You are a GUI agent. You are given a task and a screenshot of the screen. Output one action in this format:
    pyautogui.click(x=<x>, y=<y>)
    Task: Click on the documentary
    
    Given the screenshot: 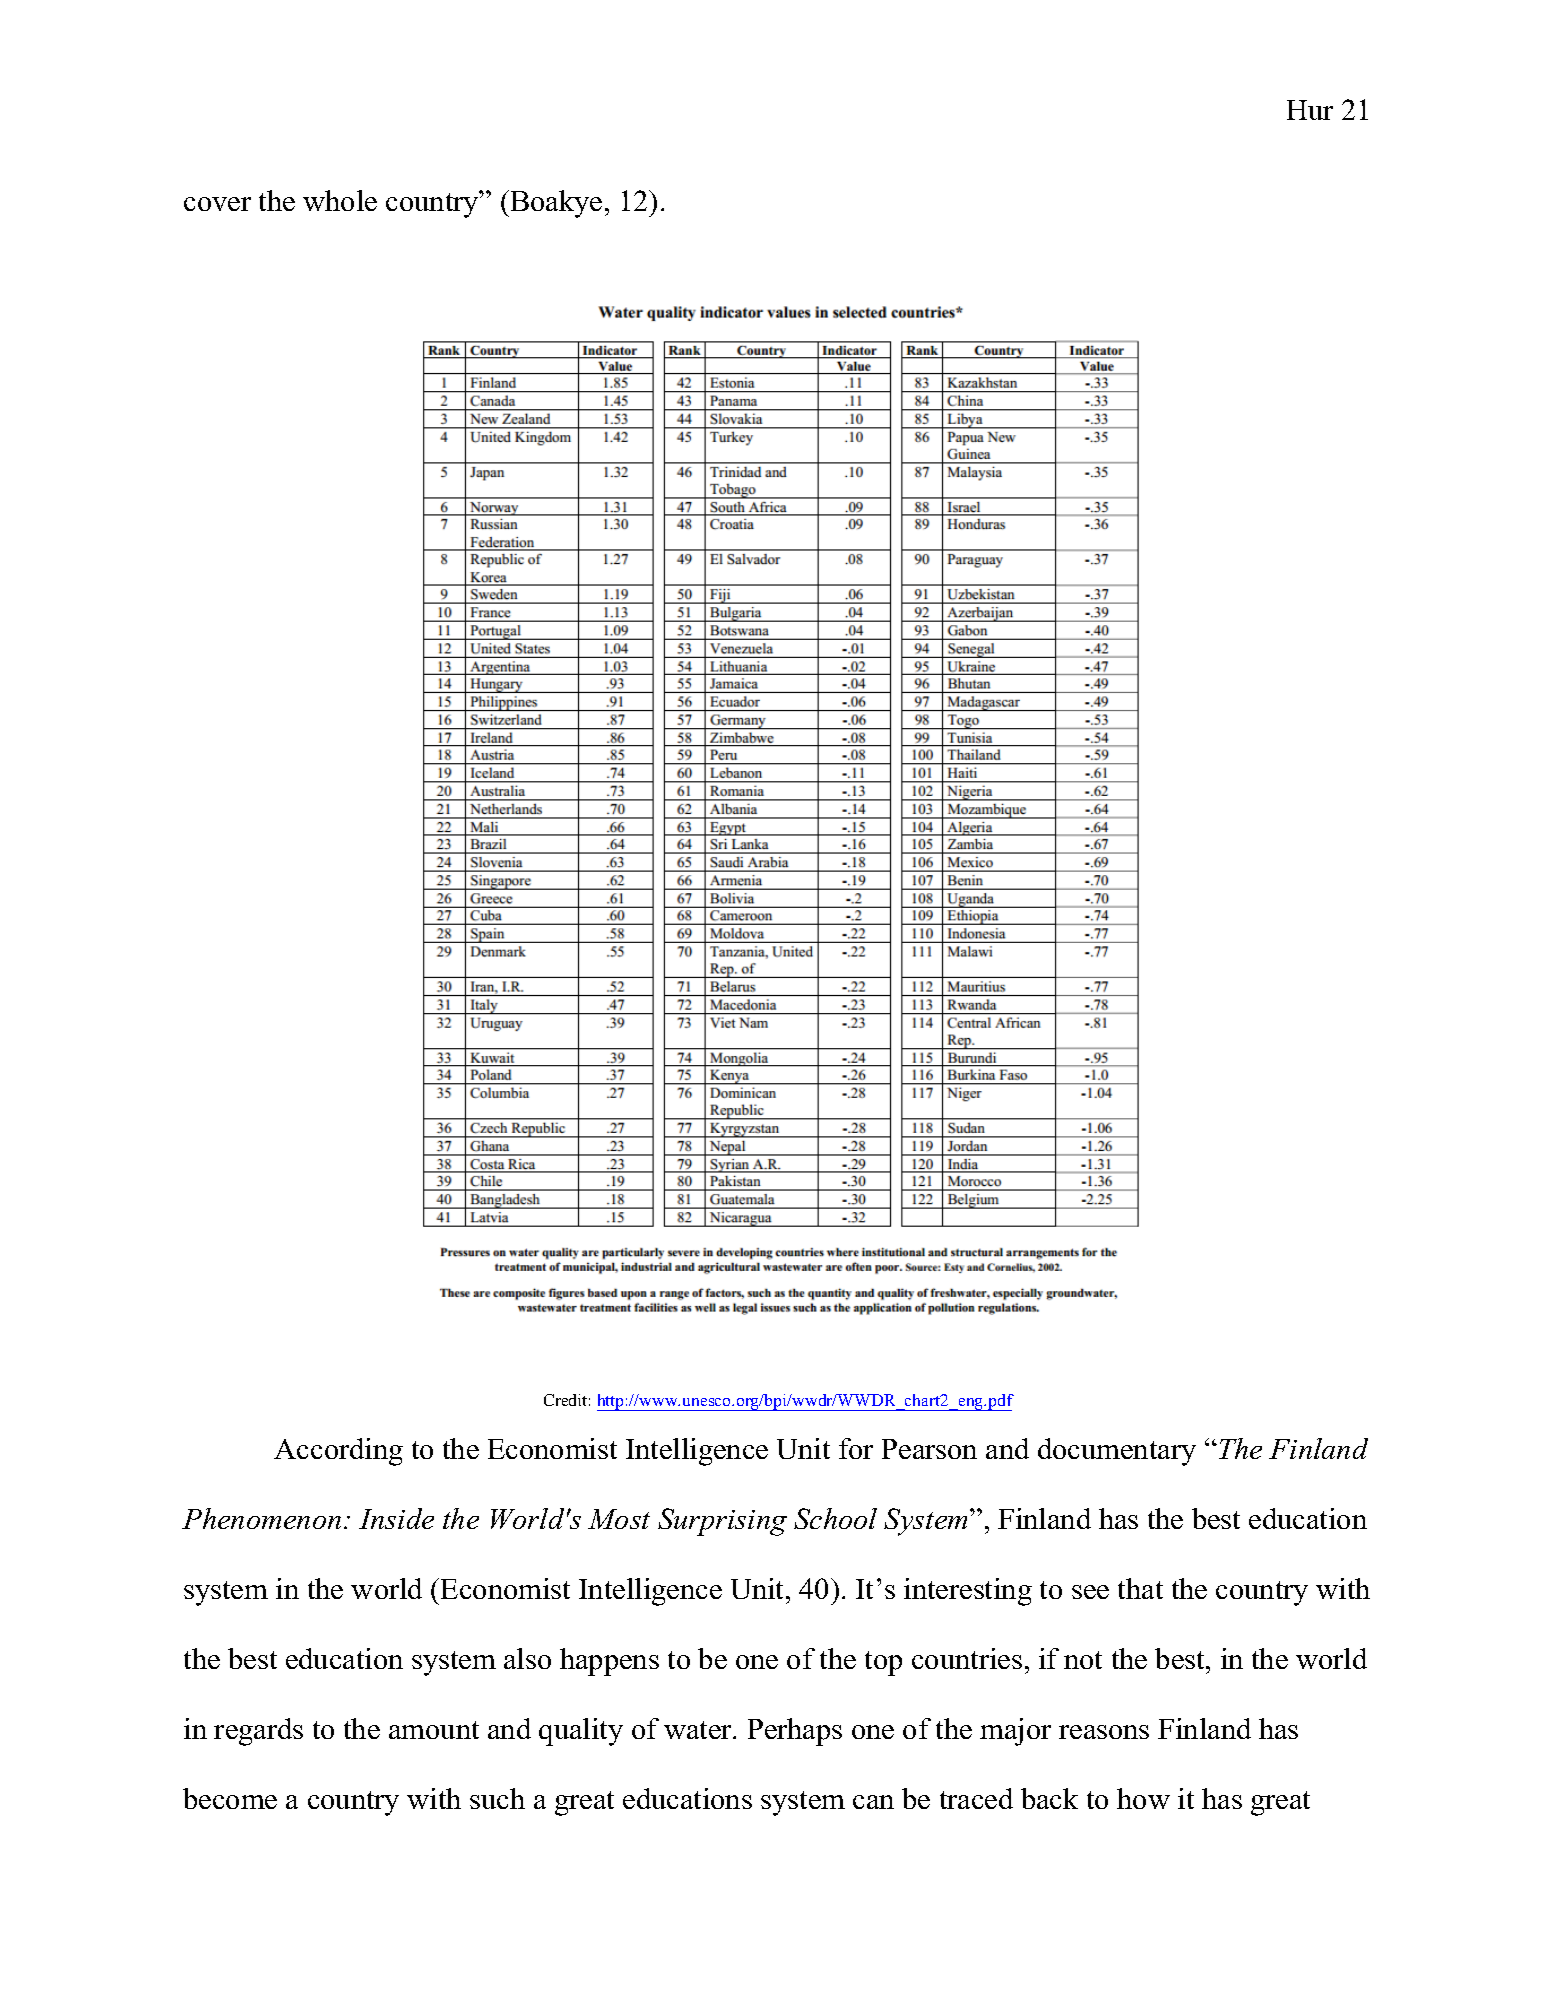 What is the action you would take?
    pyautogui.click(x=1117, y=1452)
